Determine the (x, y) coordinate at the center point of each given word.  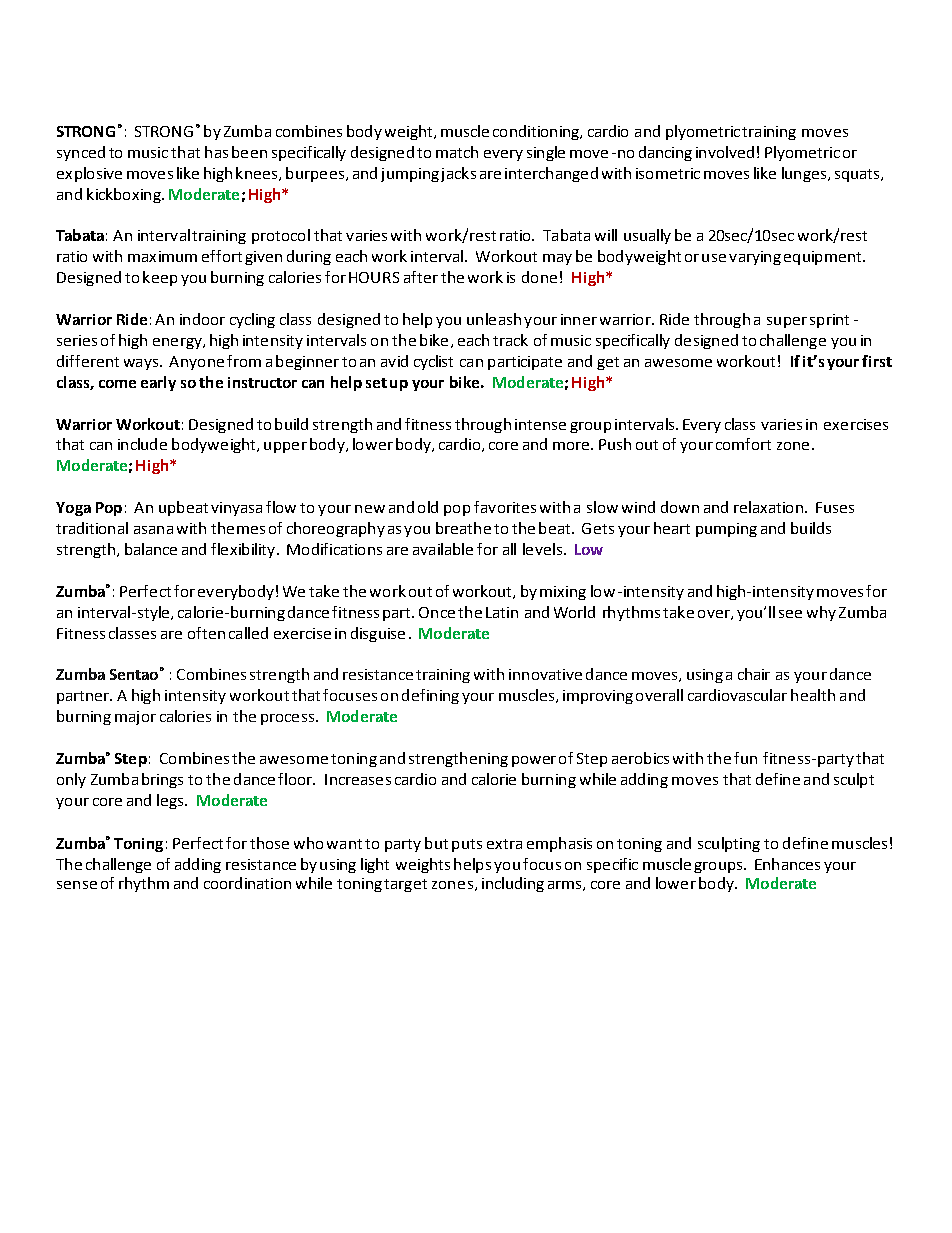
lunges (805, 174)
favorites (505, 507)
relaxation (768, 507)
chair (754, 674)
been (249, 152)
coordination (247, 883)
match (457, 152)
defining (430, 696)
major (135, 718)
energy (178, 343)
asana (153, 530)
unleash (494, 319)
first (877, 361)
